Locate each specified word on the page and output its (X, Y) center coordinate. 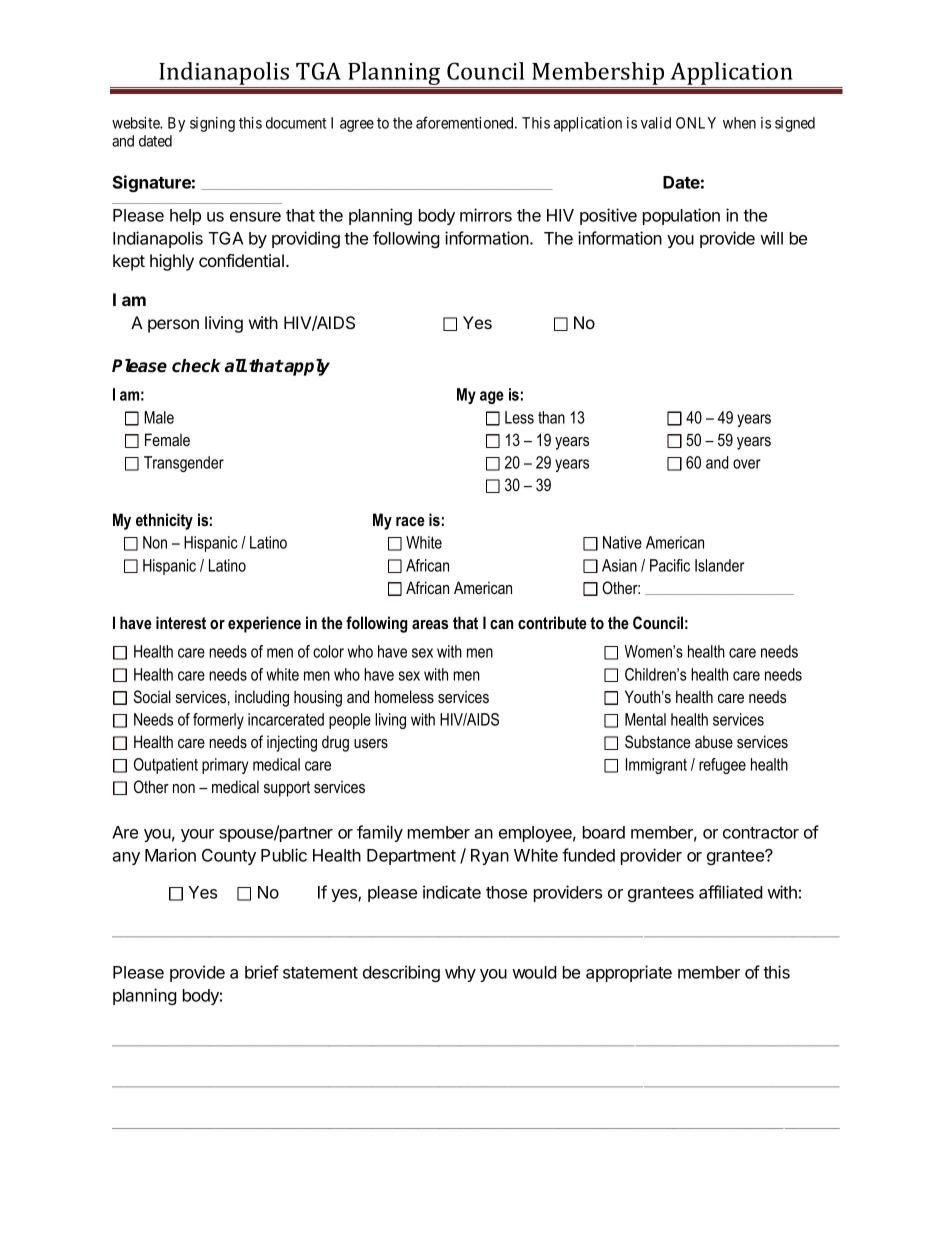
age (492, 397)
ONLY (696, 123)
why (460, 974)
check (196, 366)
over (747, 464)
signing (212, 124)
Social (152, 696)
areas (430, 624)
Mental (645, 719)
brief (262, 972)
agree (357, 126)
